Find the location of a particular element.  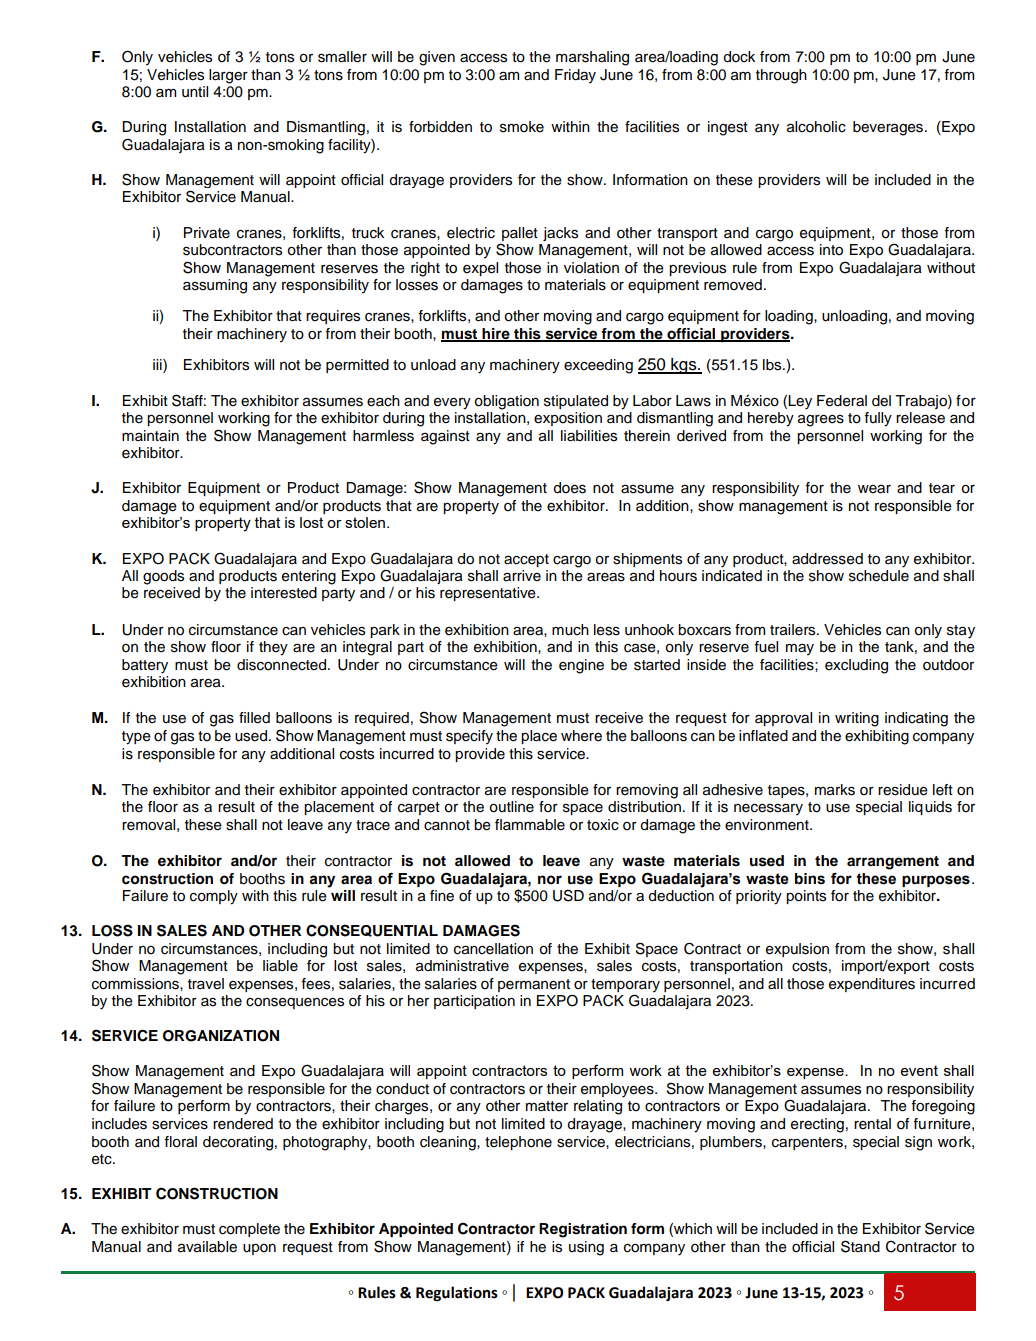

beverages is located at coordinates (889, 128).
